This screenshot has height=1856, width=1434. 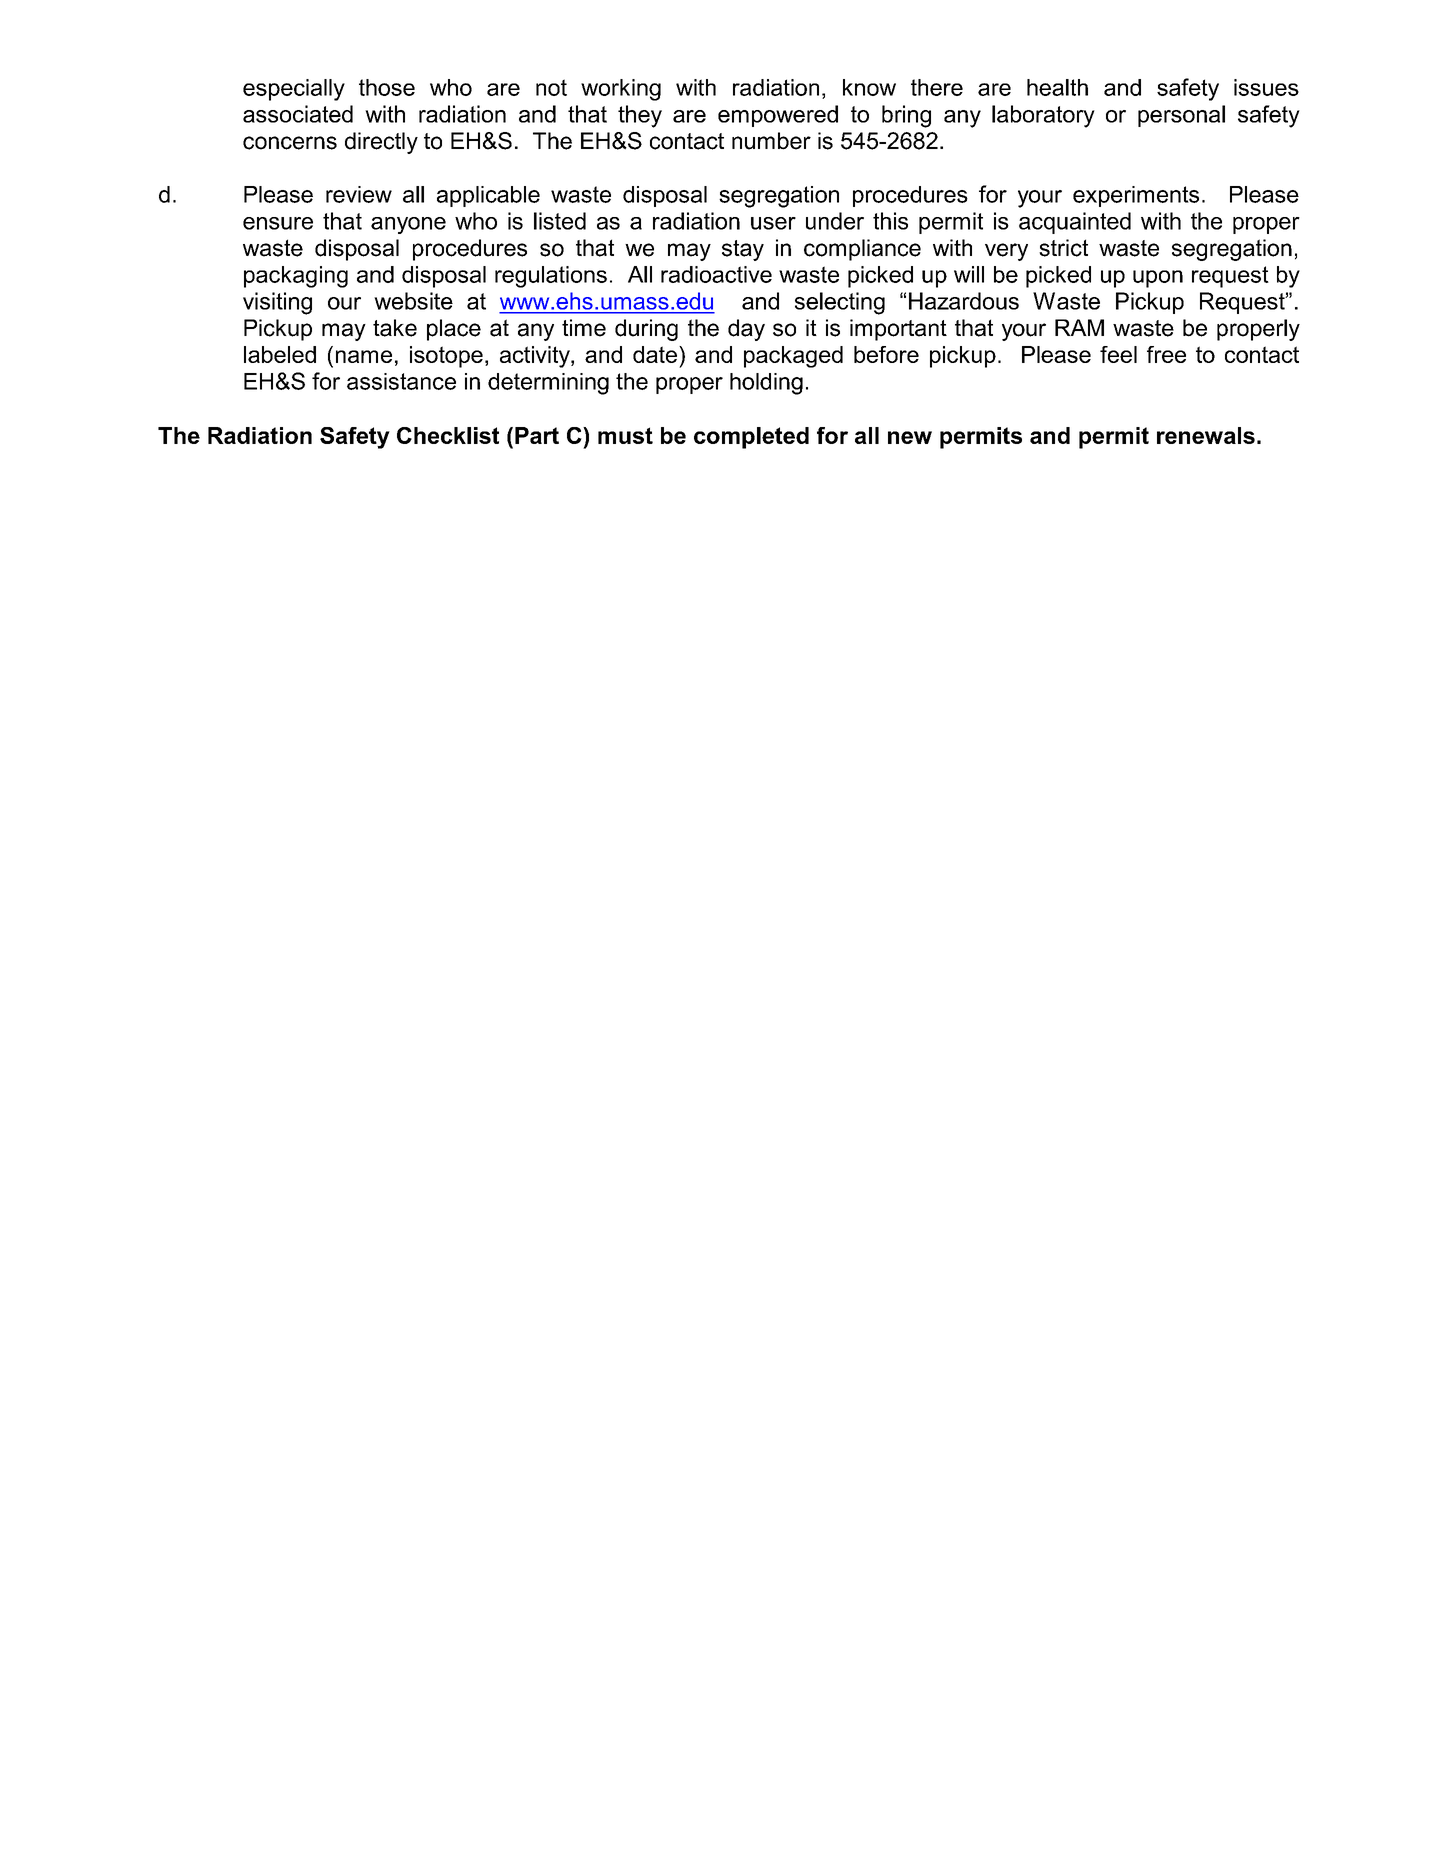 What do you see at coordinates (1181, 116) in the screenshot?
I see `personal` at bounding box center [1181, 116].
